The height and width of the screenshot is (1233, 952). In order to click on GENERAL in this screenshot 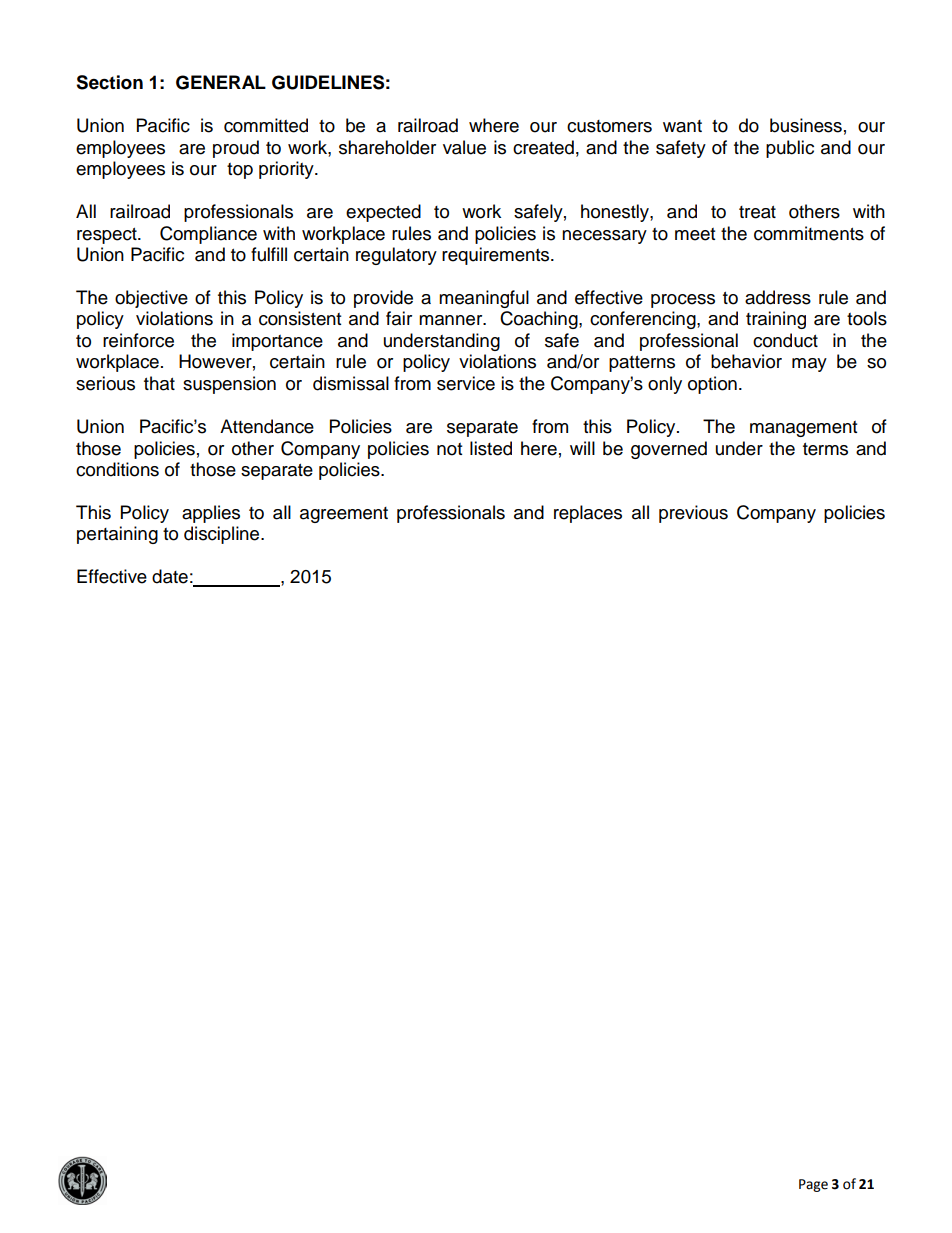, I will do `click(221, 82)`.
